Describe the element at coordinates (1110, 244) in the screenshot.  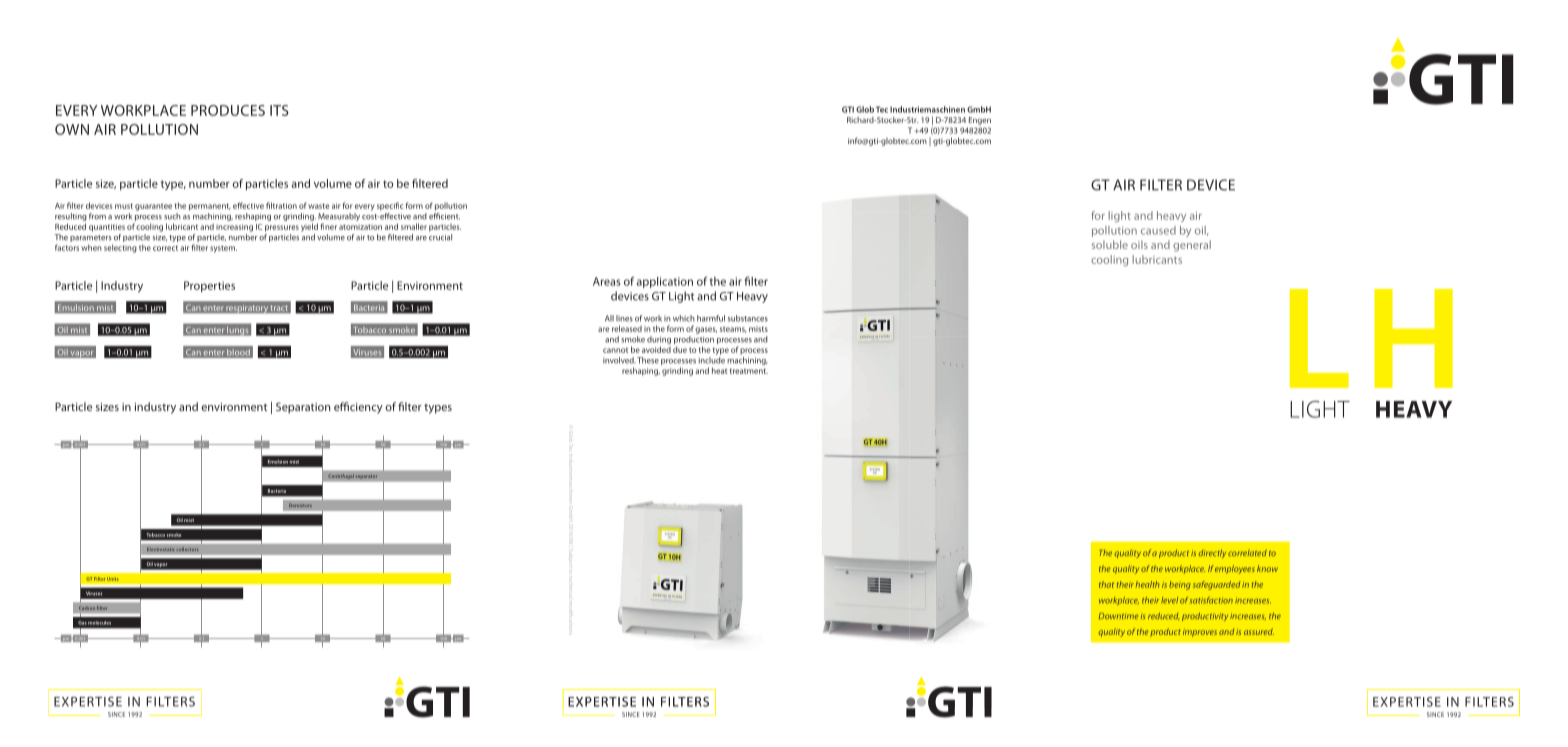
I see `soluble` at that location.
